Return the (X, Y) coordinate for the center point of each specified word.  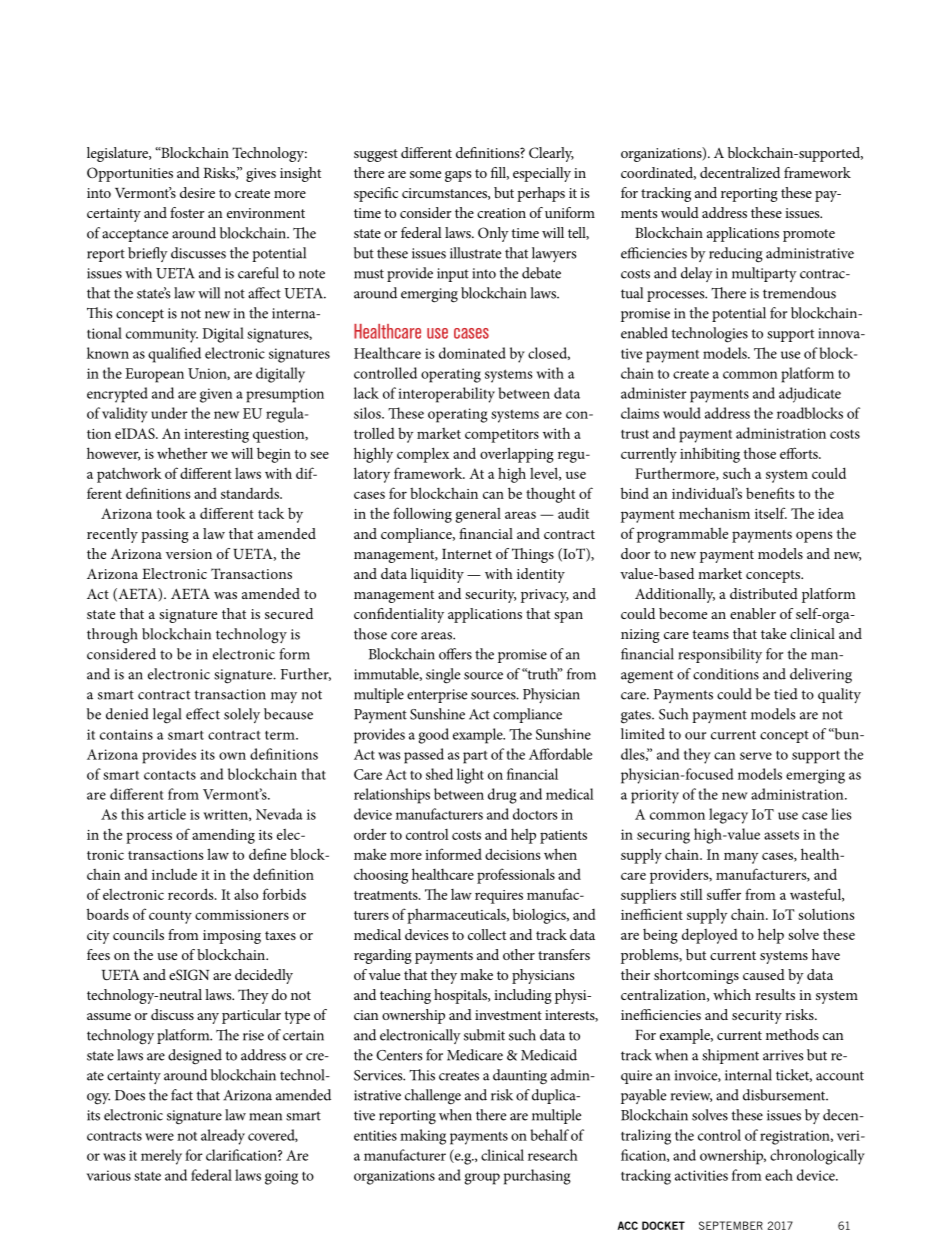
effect (203, 714)
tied (786, 694)
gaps (458, 176)
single (443, 676)
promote (809, 235)
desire (197, 192)
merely (161, 1157)
